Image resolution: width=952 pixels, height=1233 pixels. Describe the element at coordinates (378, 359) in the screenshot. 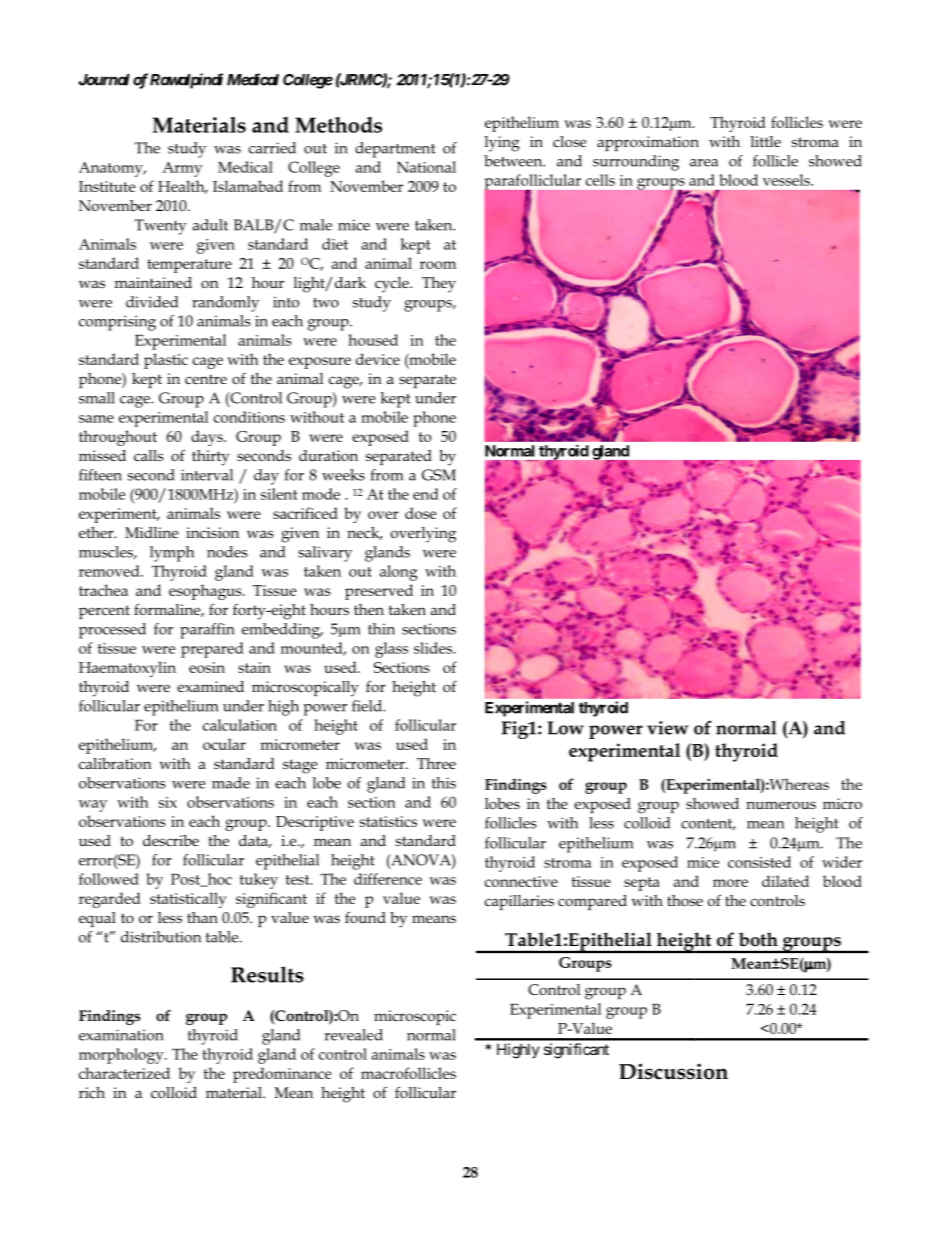

I see `device` at that location.
